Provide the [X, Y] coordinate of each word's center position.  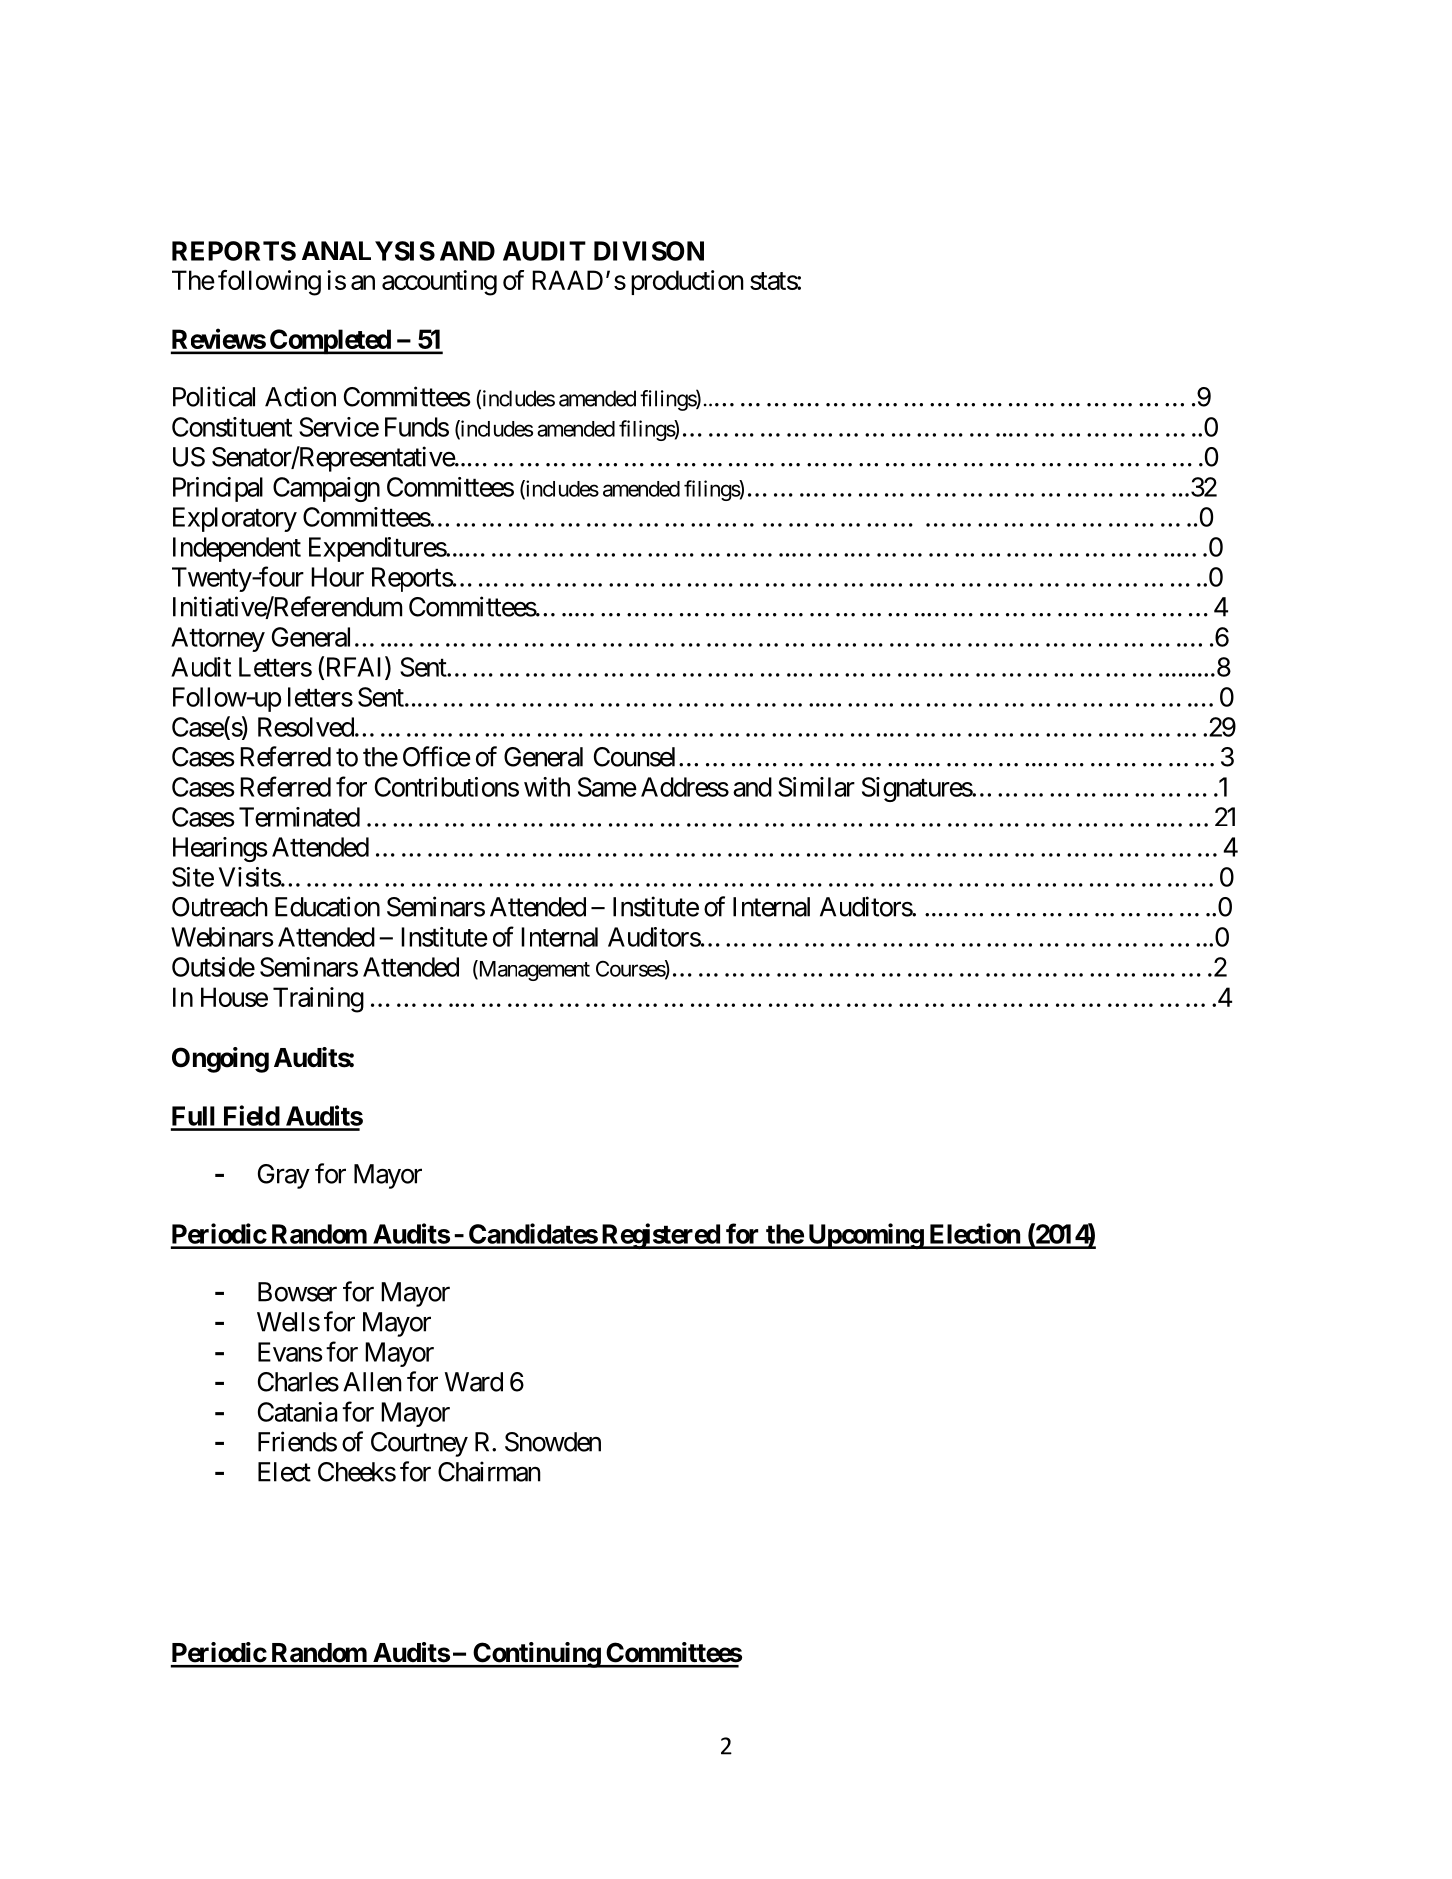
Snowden [553, 1442]
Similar [816, 787]
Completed [330, 342]
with [547, 787]
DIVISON [649, 251]
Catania [297, 1412]
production [687, 282]
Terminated [299, 817]
